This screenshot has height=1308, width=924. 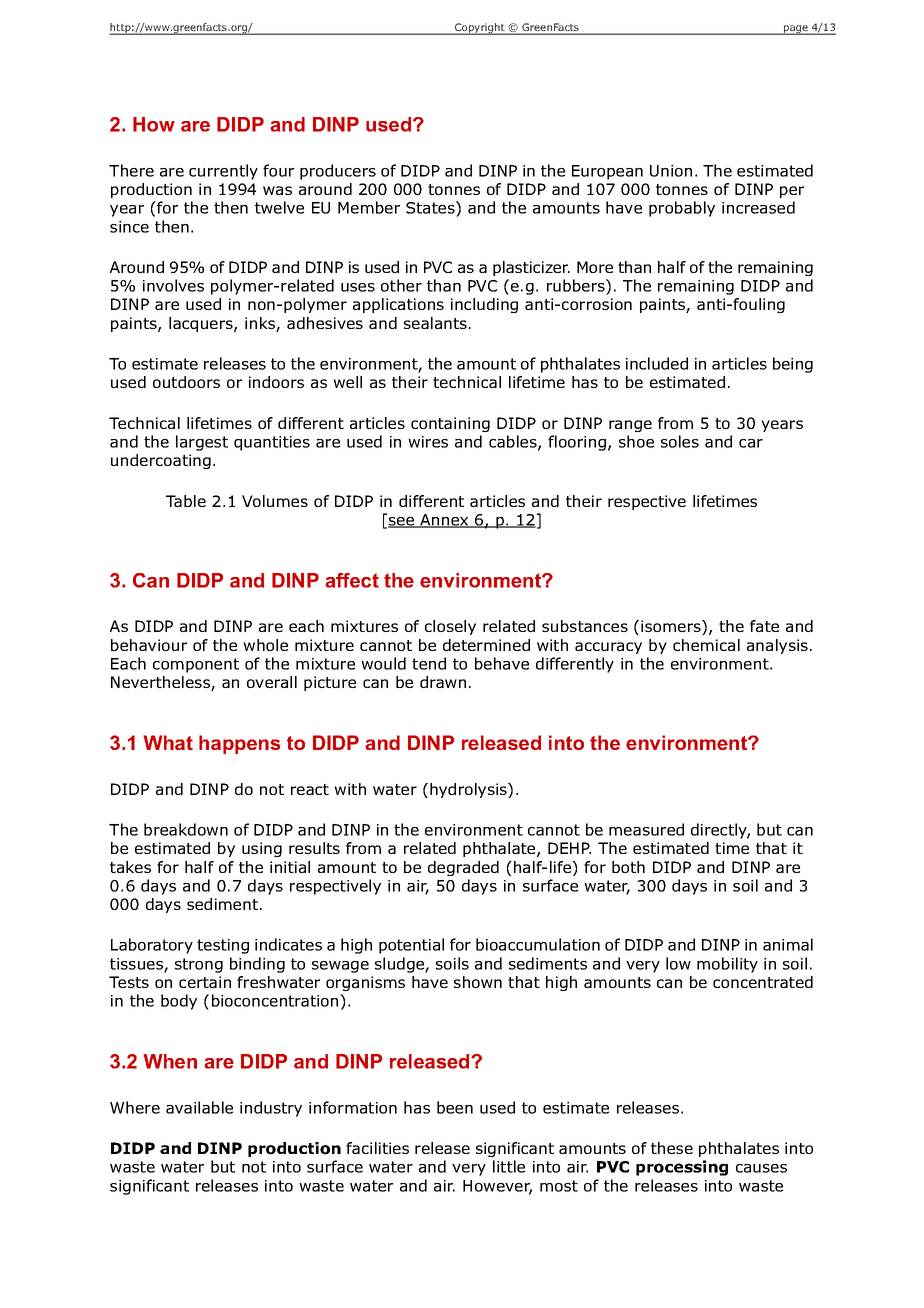 I want to click on Copyright, so click(x=480, y=29).
